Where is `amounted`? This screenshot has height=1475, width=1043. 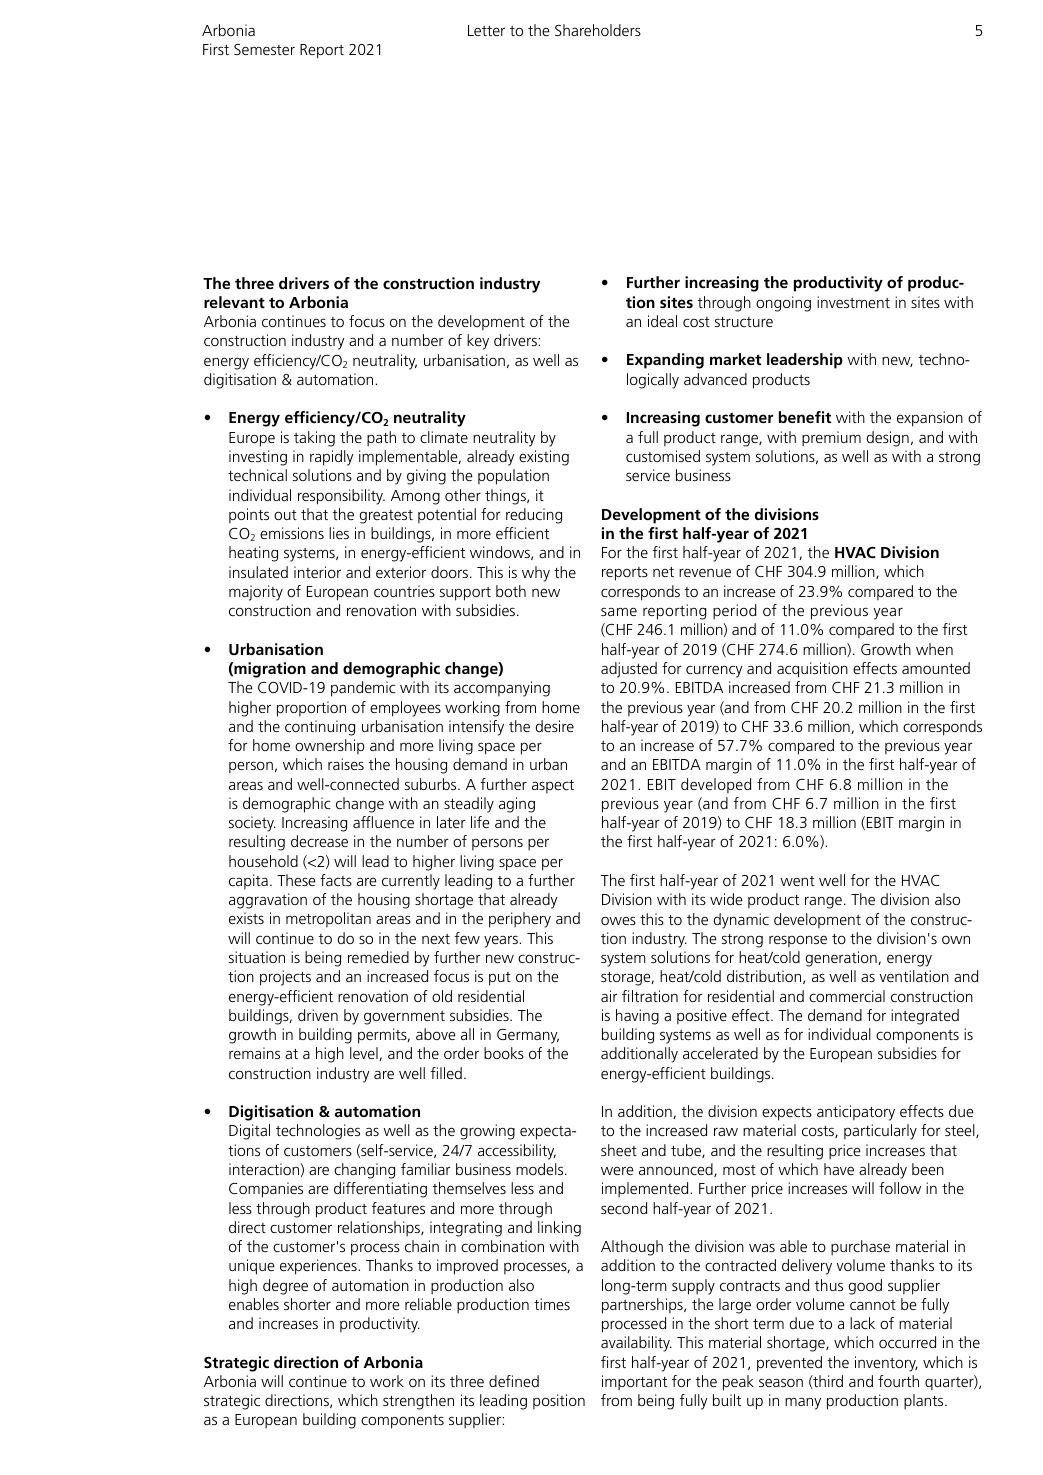
amounted is located at coordinates (936, 668).
